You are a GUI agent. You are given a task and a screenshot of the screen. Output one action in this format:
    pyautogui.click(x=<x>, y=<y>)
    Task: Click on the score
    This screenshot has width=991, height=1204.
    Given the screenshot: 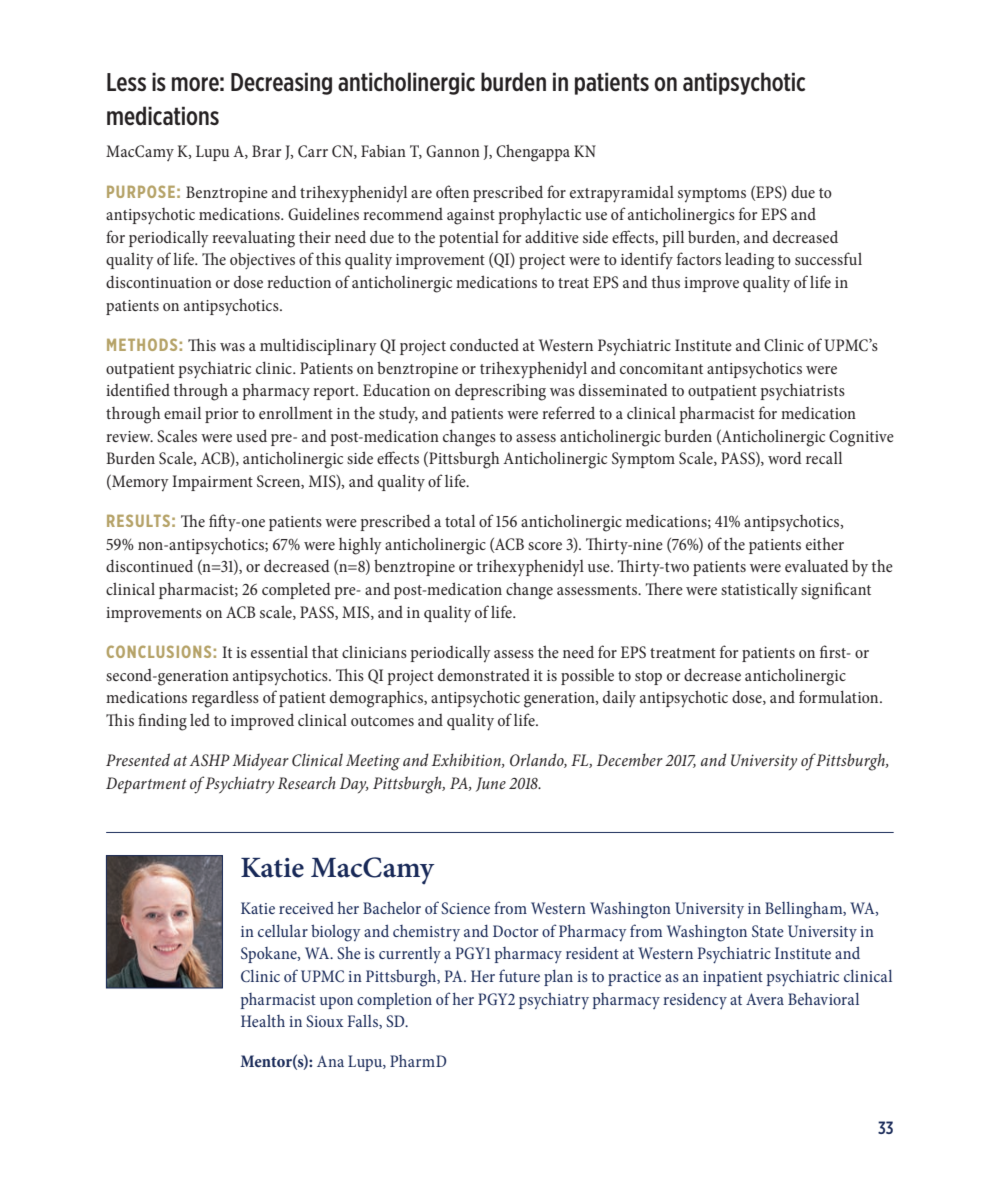 What is the action you would take?
    pyautogui.click(x=545, y=546)
